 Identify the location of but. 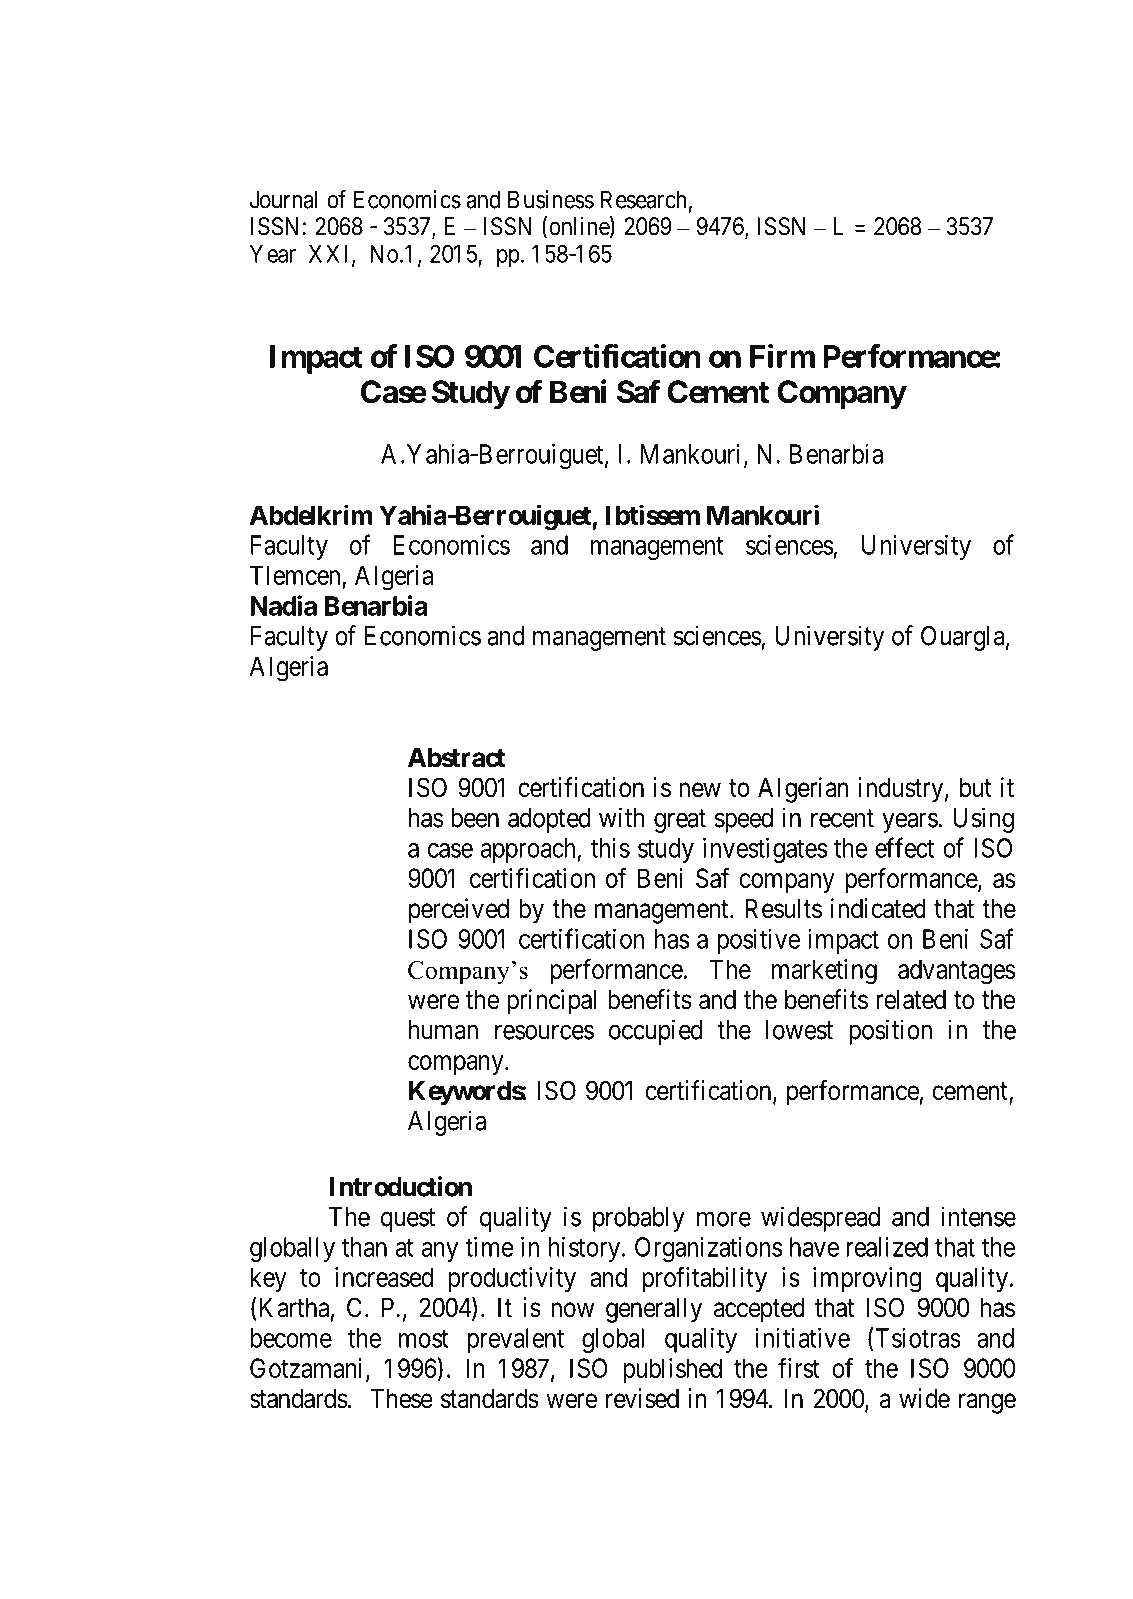
(976, 788).
